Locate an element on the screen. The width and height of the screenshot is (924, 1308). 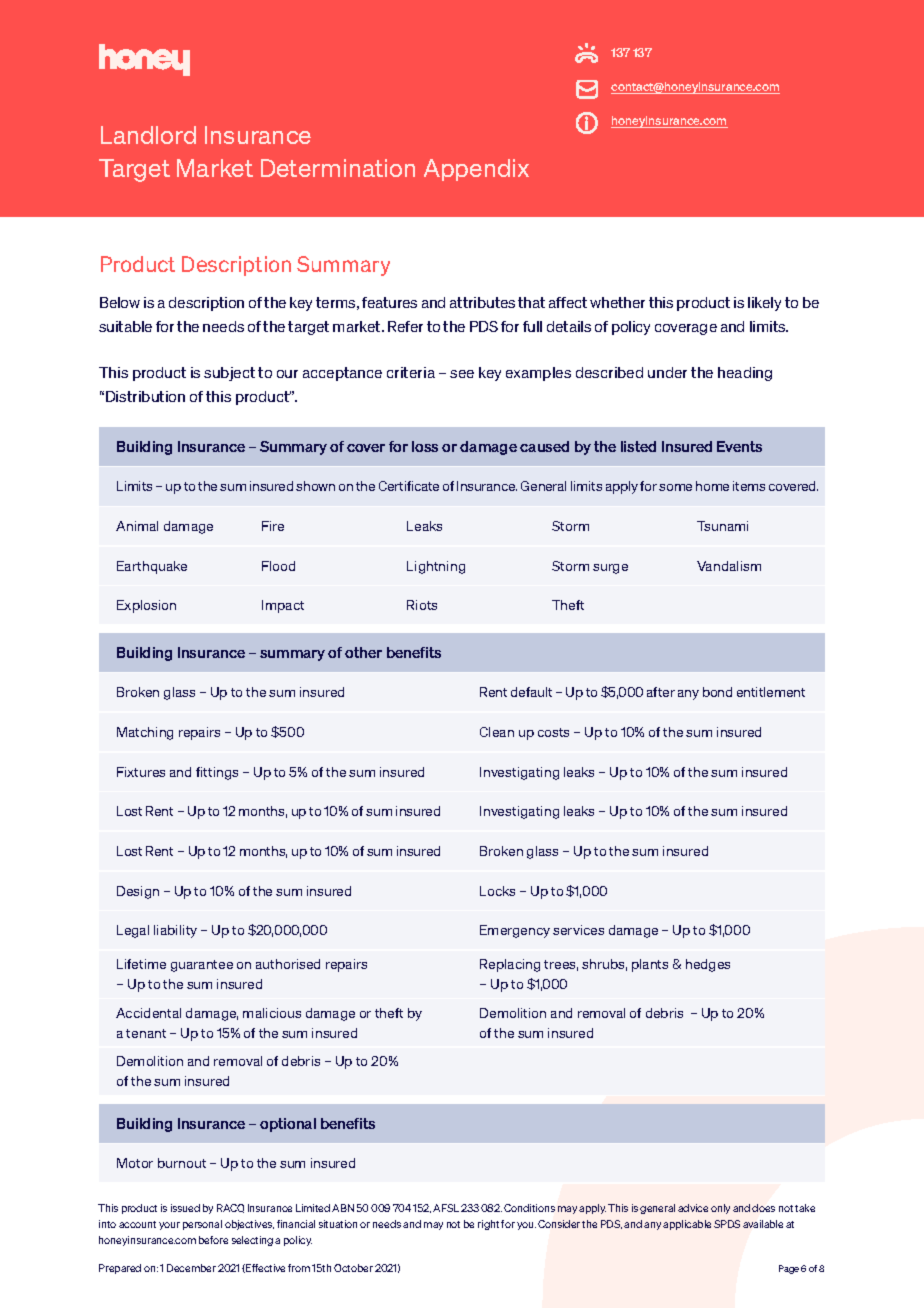
Clean is located at coordinates (497, 732).
